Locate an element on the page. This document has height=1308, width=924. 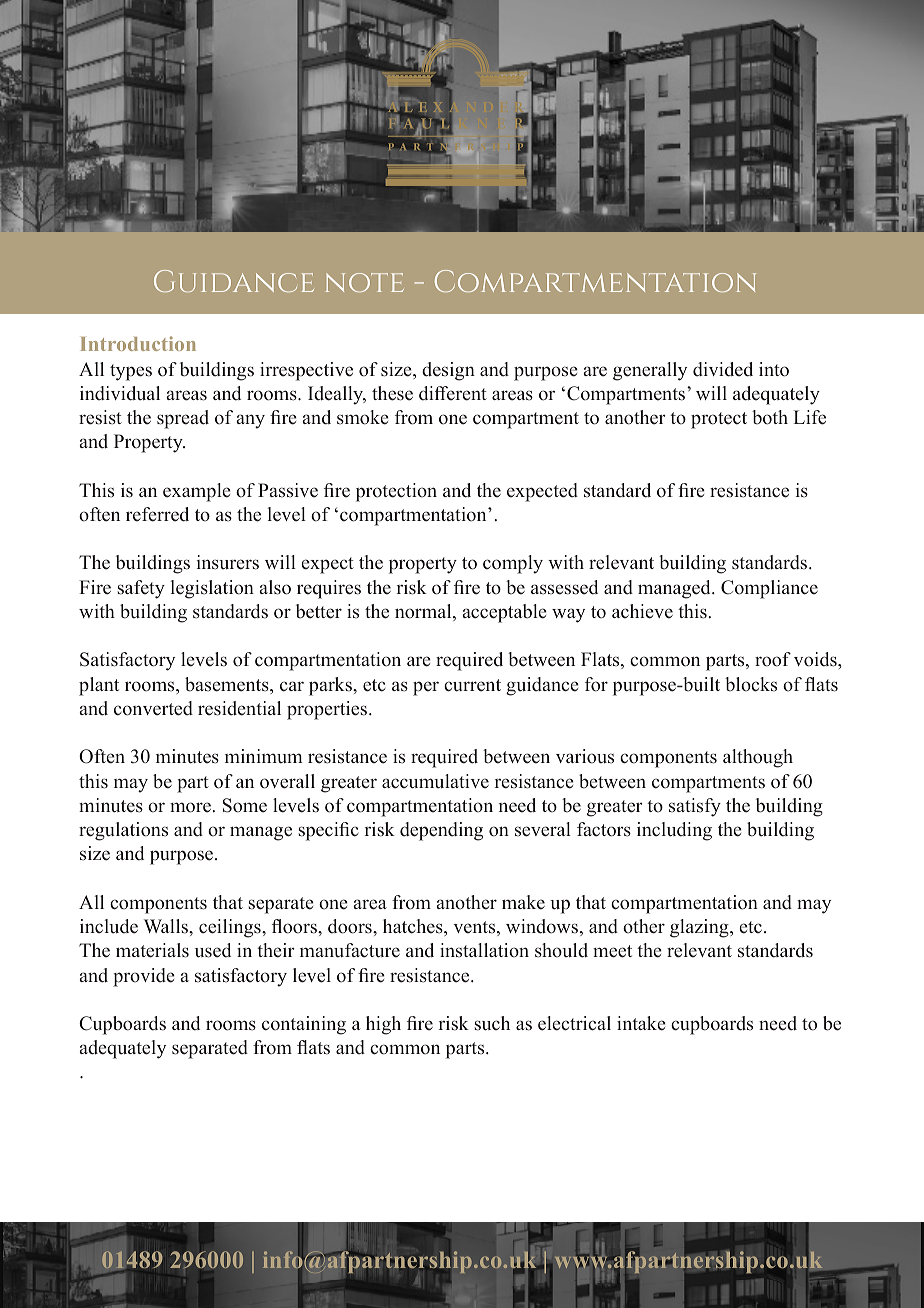
accumulative is located at coordinates (435, 781).
